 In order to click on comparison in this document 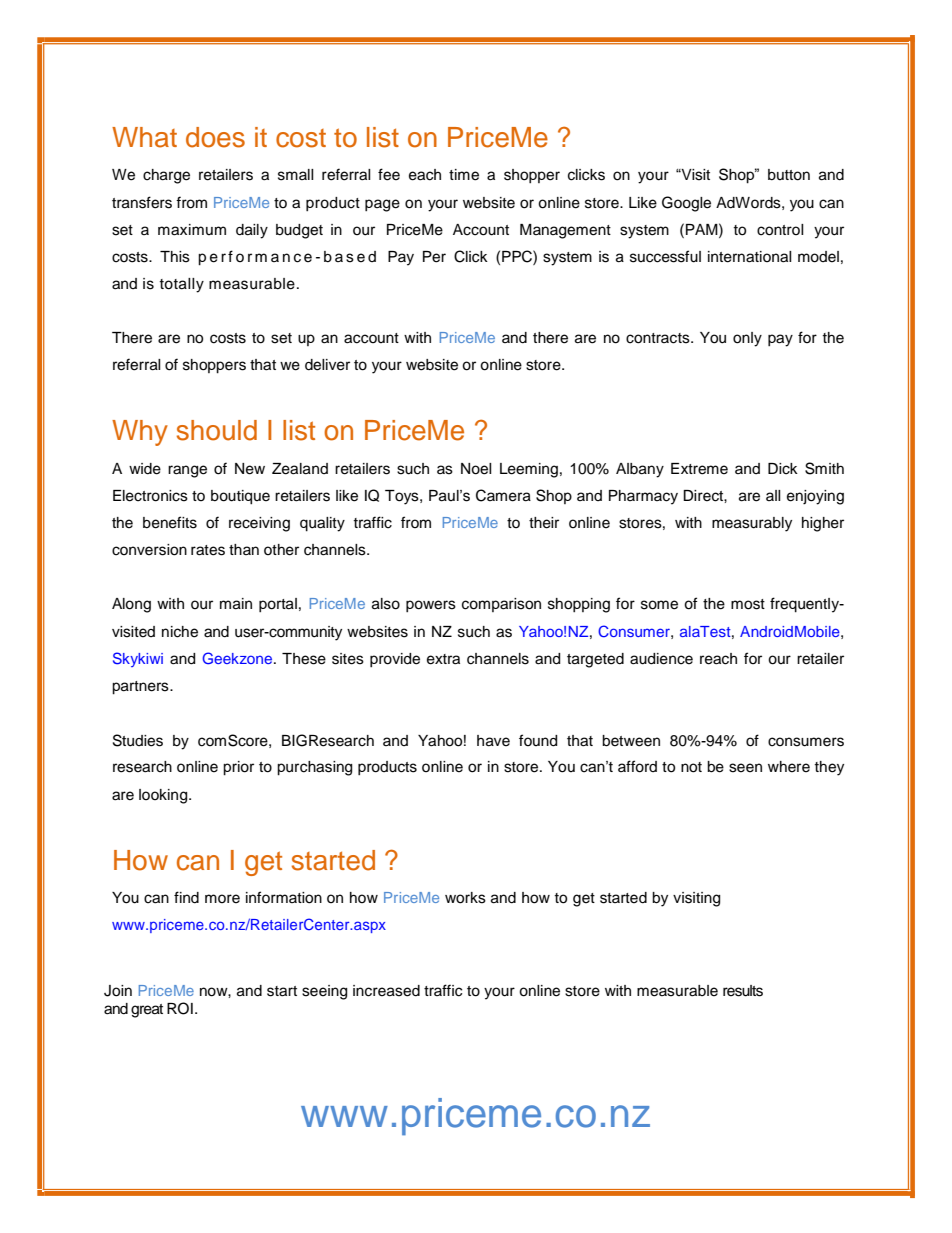, I will do `click(501, 605)`.
